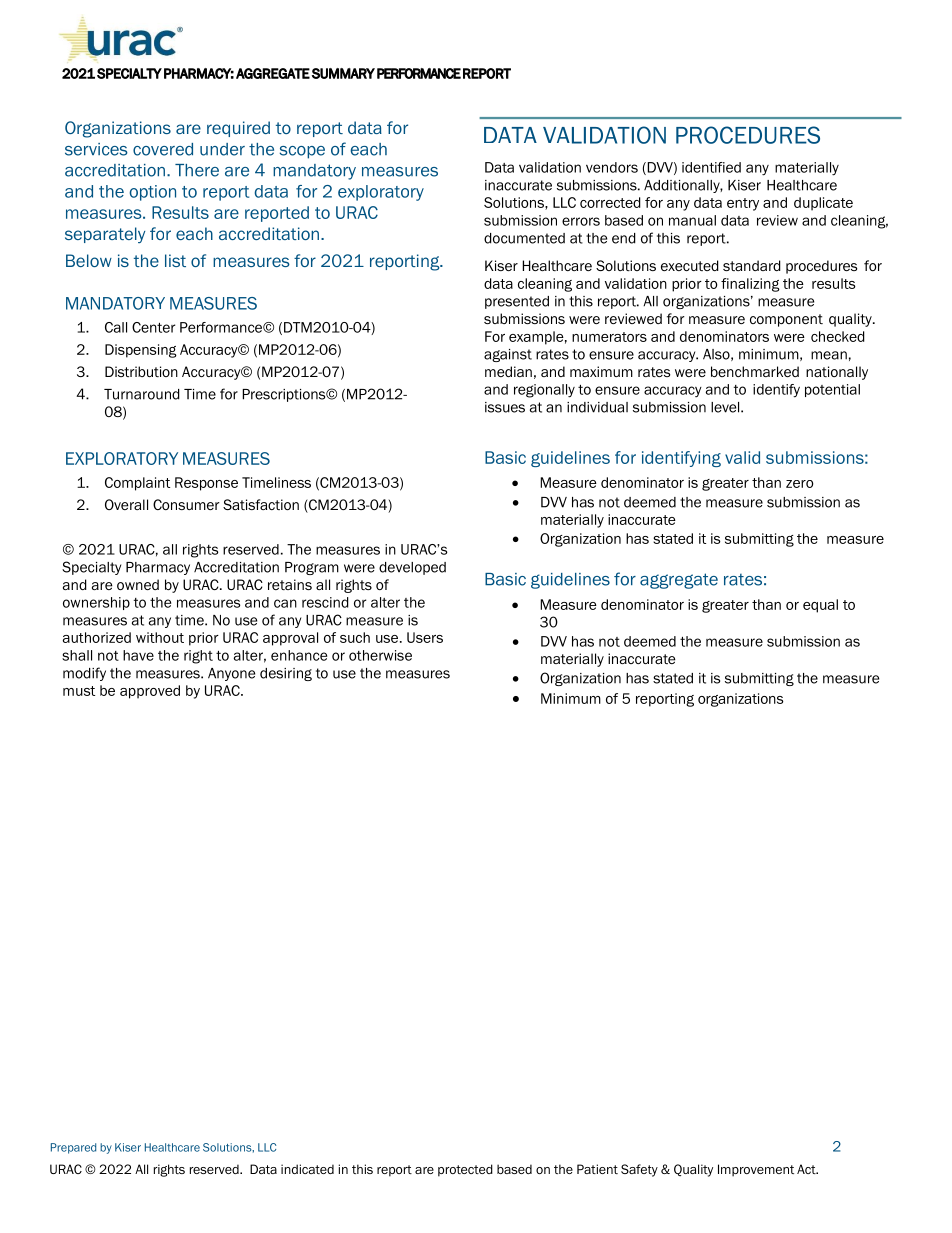 Image resolution: width=952 pixels, height=1233 pixels. Describe the element at coordinates (153, 327) in the screenshot. I see `Center` at that location.
